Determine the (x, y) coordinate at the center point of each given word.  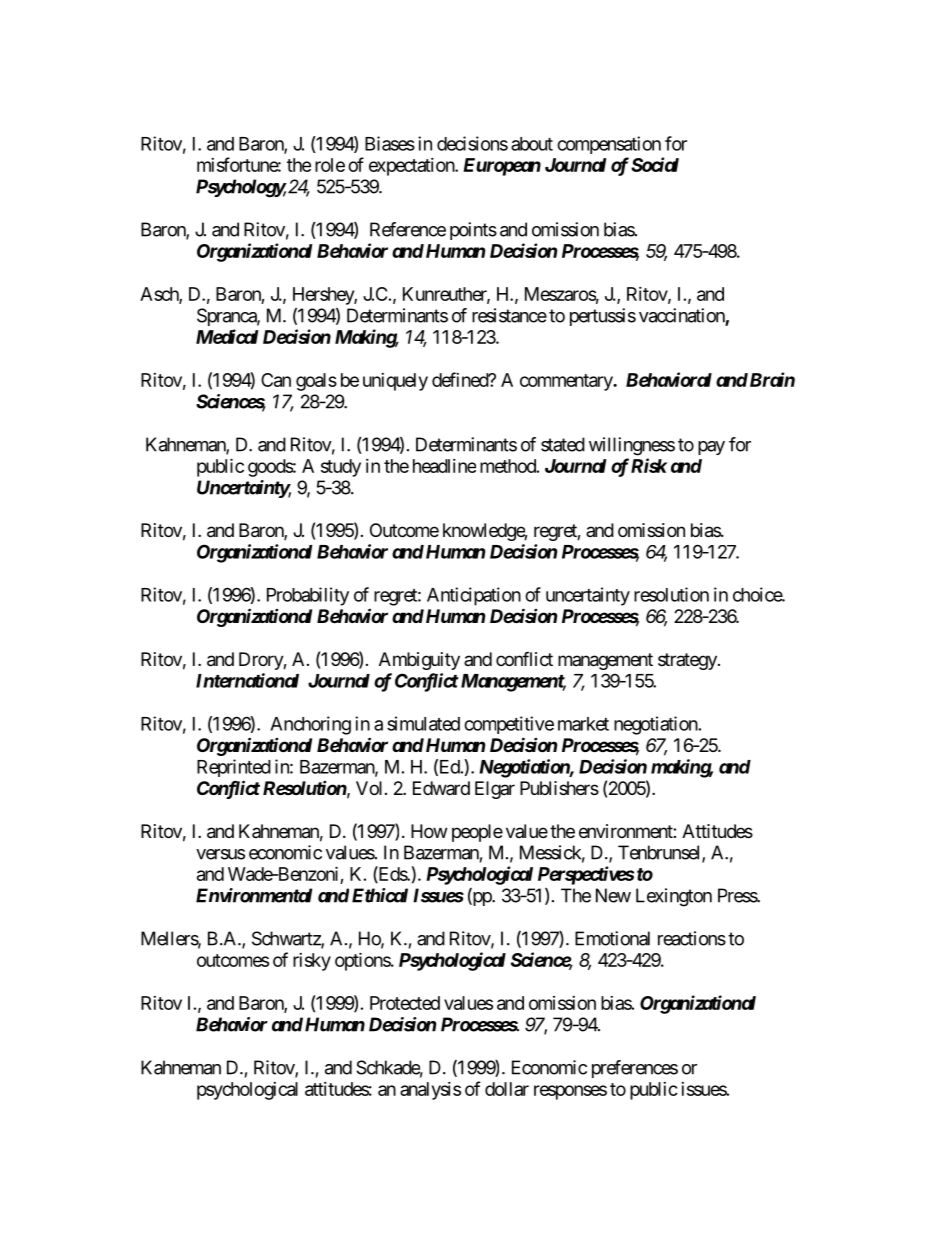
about (532, 144)
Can (276, 380)
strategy (688, 661)
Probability (308, 596)
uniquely (395, 382)
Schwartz (287, 939)
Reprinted (234, 768)
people (477, 833)
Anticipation (474, 596)
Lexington (674, 897)
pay (711, 448)
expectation (412, 167)
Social (655, 164)
